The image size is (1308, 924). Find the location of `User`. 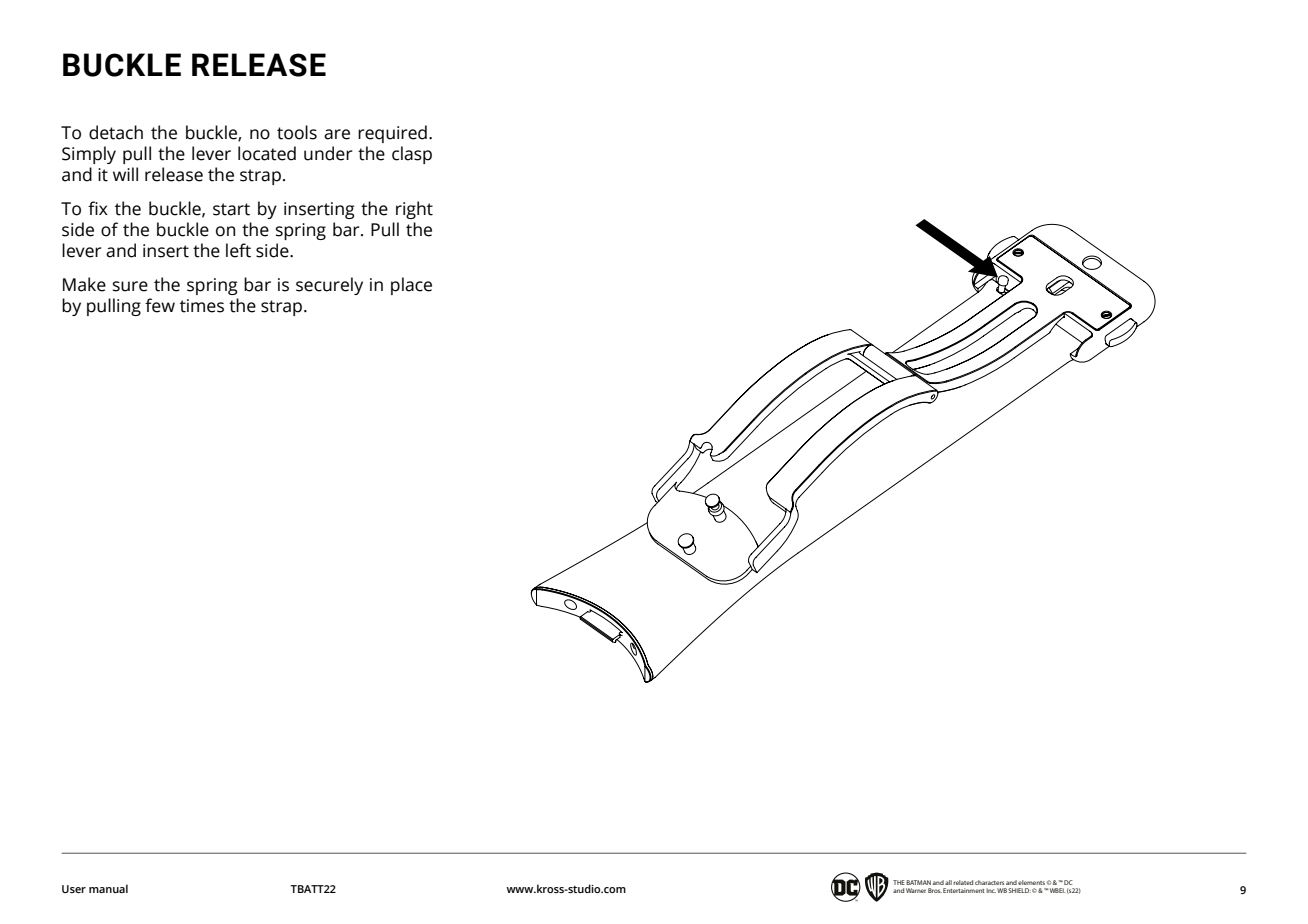

User is located at coordinates (74, 889).
